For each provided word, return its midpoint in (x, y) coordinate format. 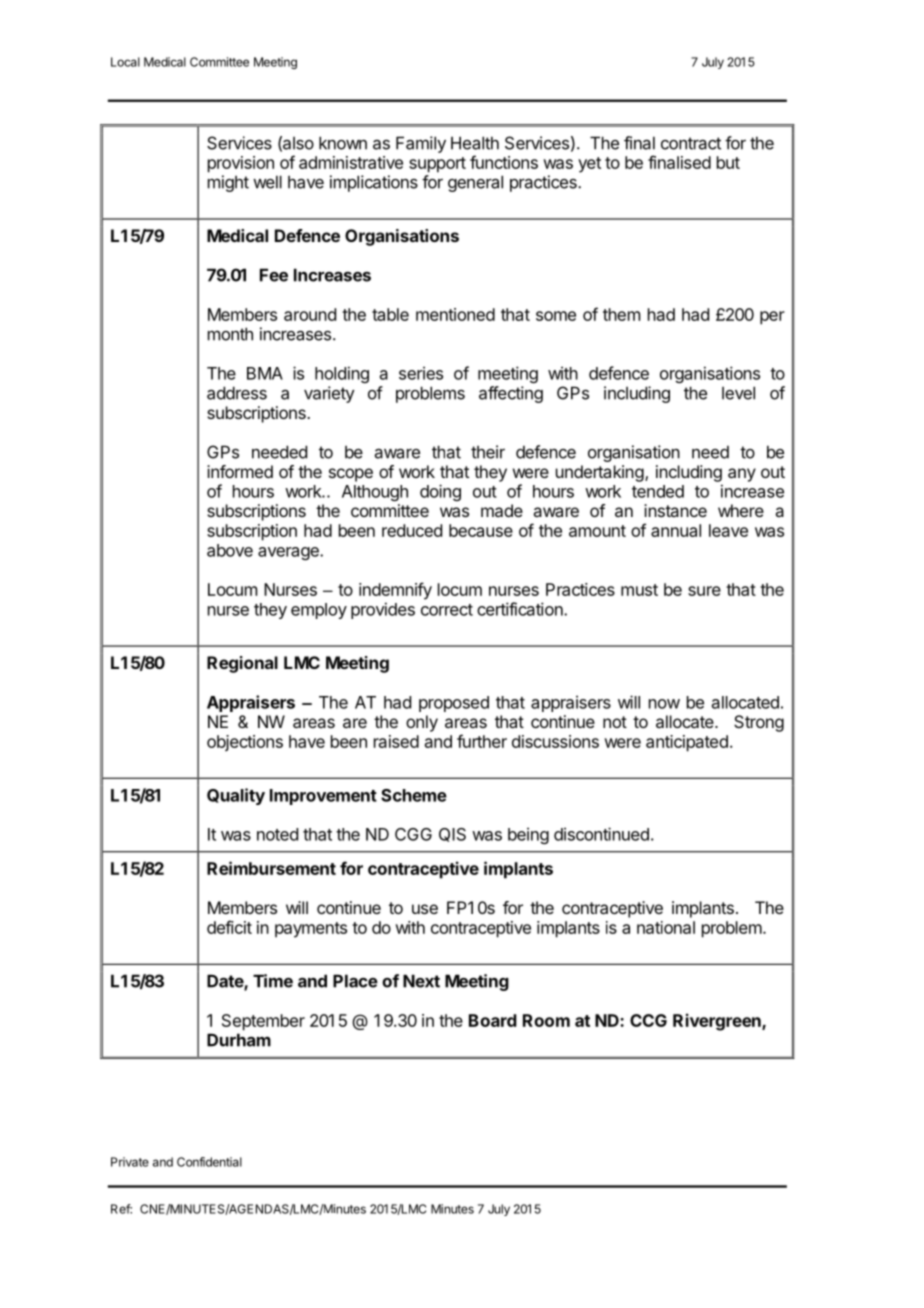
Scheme (414, 795)
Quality (236, 796)
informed (240, 471)
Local (125, 62)
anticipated (687, 743)
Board (493, 1020)
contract (691, 143)
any (742, 475)
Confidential (209, 1162)
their (488, 452)
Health (475, 143)
